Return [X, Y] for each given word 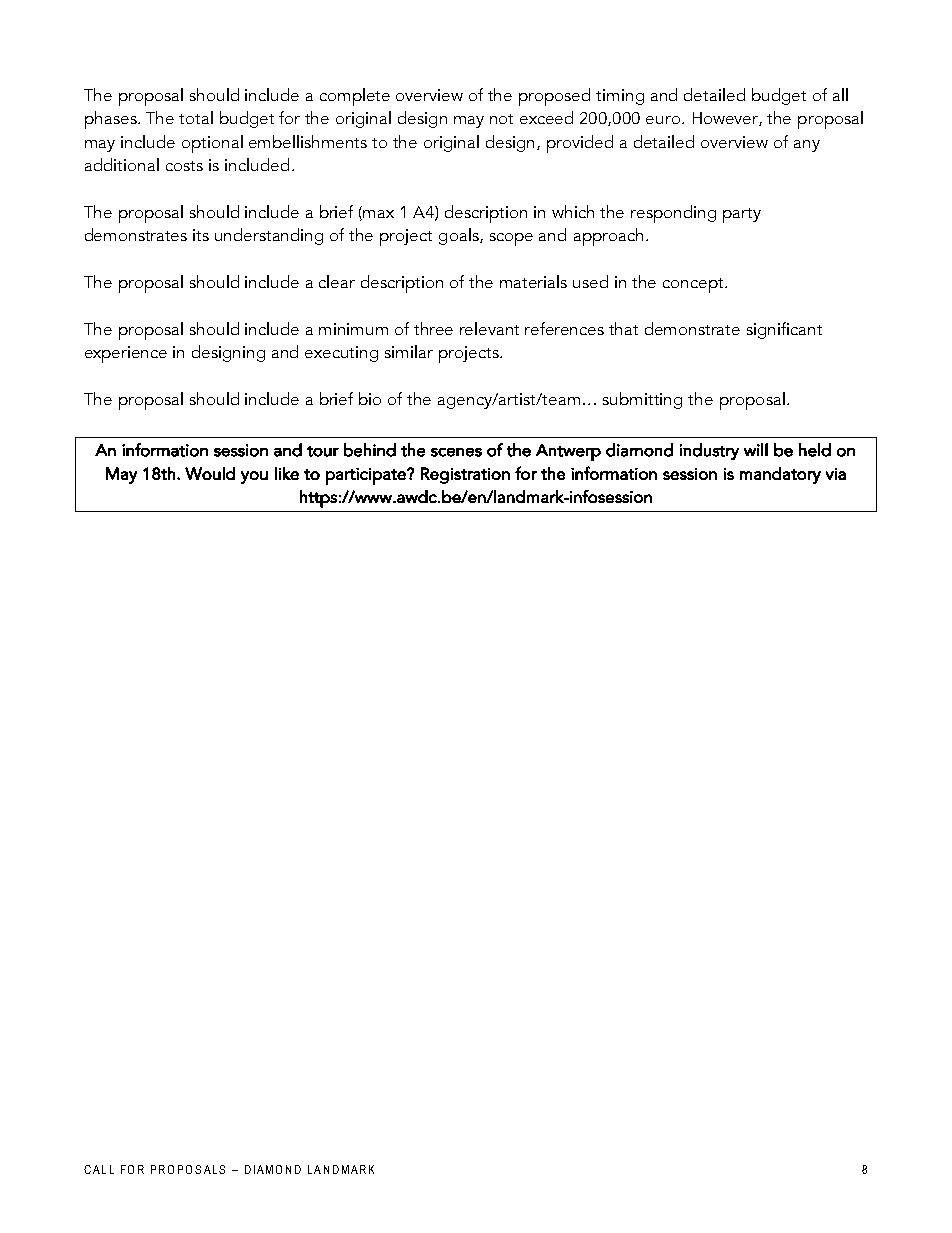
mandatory [780, 475]
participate [367, 476]
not [501, 119]
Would [210, 473]
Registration [465, 475]
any [807, 146]
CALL [99, 1169]
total [196, 117]
